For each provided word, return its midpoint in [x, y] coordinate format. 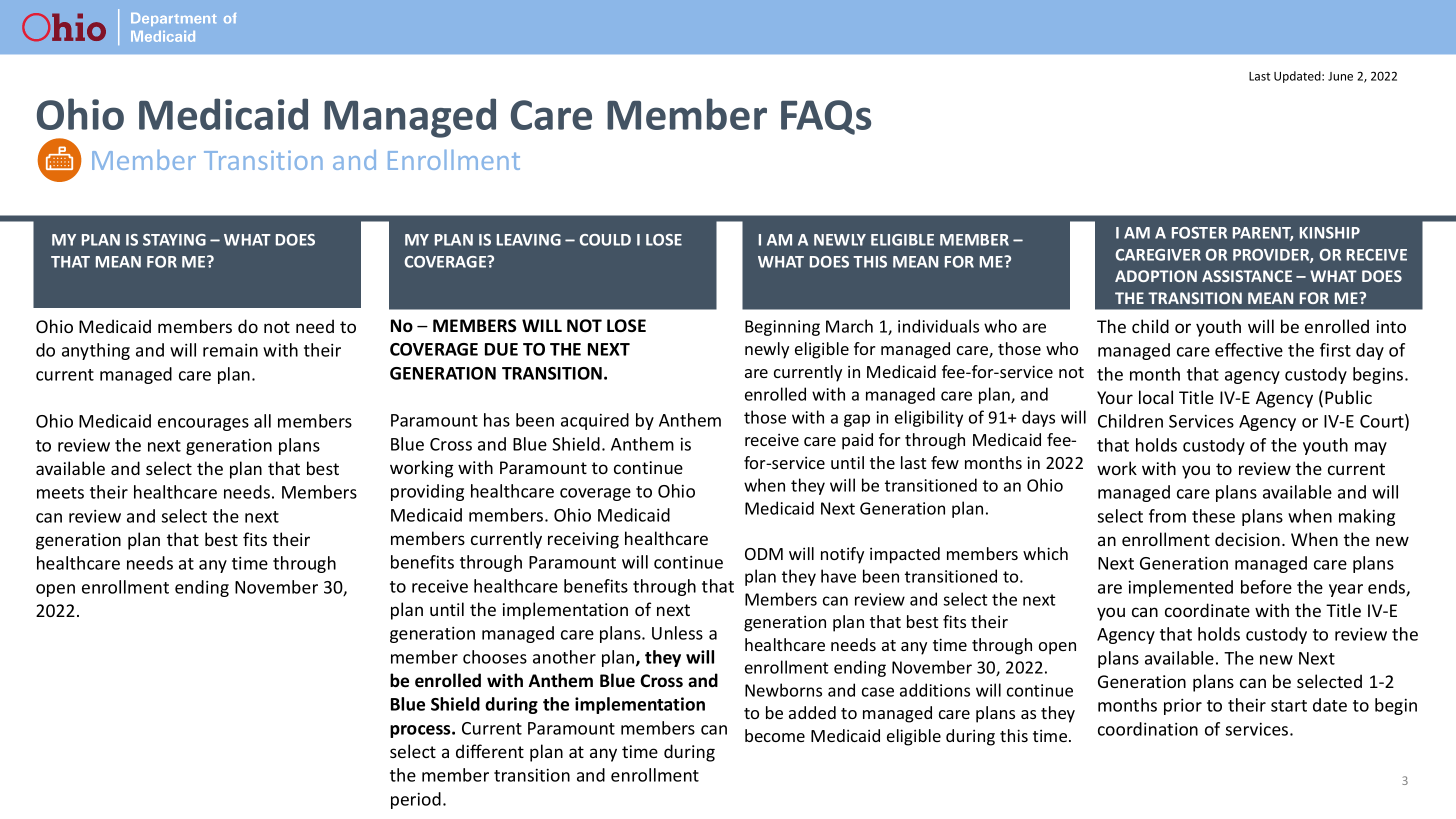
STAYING [174, 240]
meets [60, 493]
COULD [605, 240]
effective [1249, 350]
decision [1247, 539]
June [1340, 76]
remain [230, 350]
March [849, 326]
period [416, 800]
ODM [764, 554]
